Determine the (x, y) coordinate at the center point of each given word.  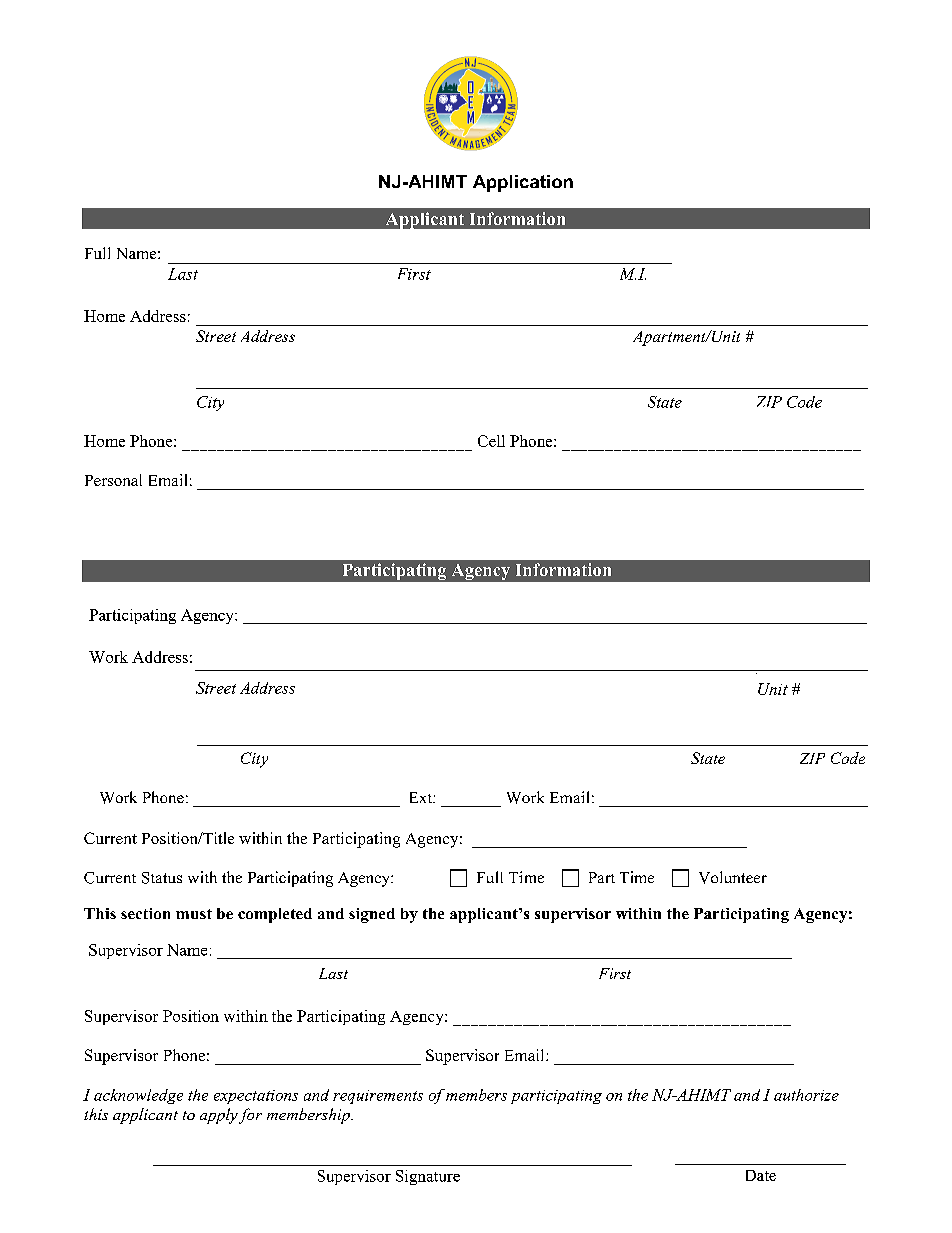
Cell (491, 441)
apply (219, 1116)
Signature (428, 1177)
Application (523, 183)
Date (761, 1175)
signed (372, 915)
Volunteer (733, 877)
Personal (113, 480)
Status (162, 878)
